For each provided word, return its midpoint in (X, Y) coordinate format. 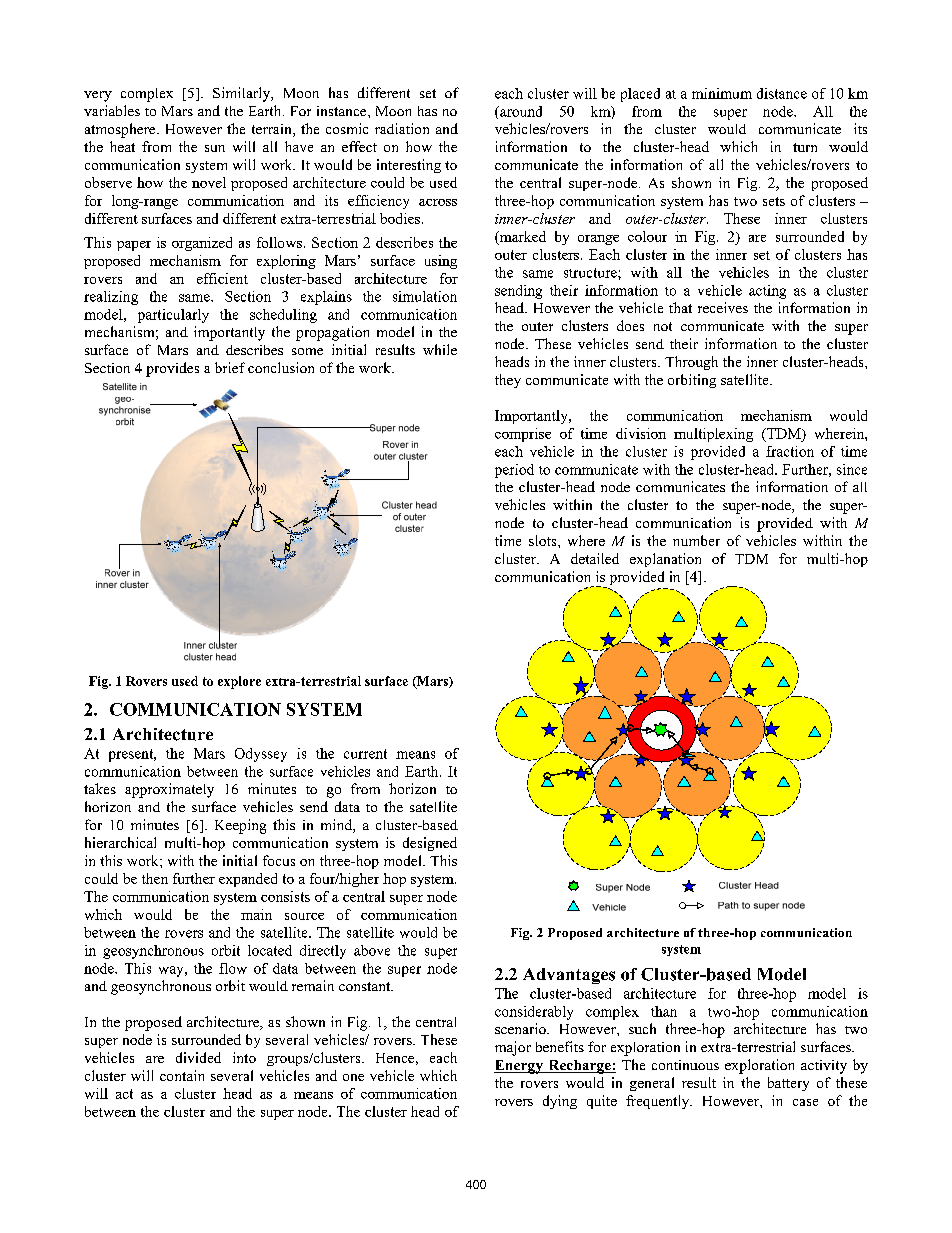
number (696, 540)
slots (544, 540)
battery (788, 1084)
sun (215, 148)
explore (239, 682)
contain (182, 1075)
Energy (519, 1067)
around (520, 111)
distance (782, 93)
